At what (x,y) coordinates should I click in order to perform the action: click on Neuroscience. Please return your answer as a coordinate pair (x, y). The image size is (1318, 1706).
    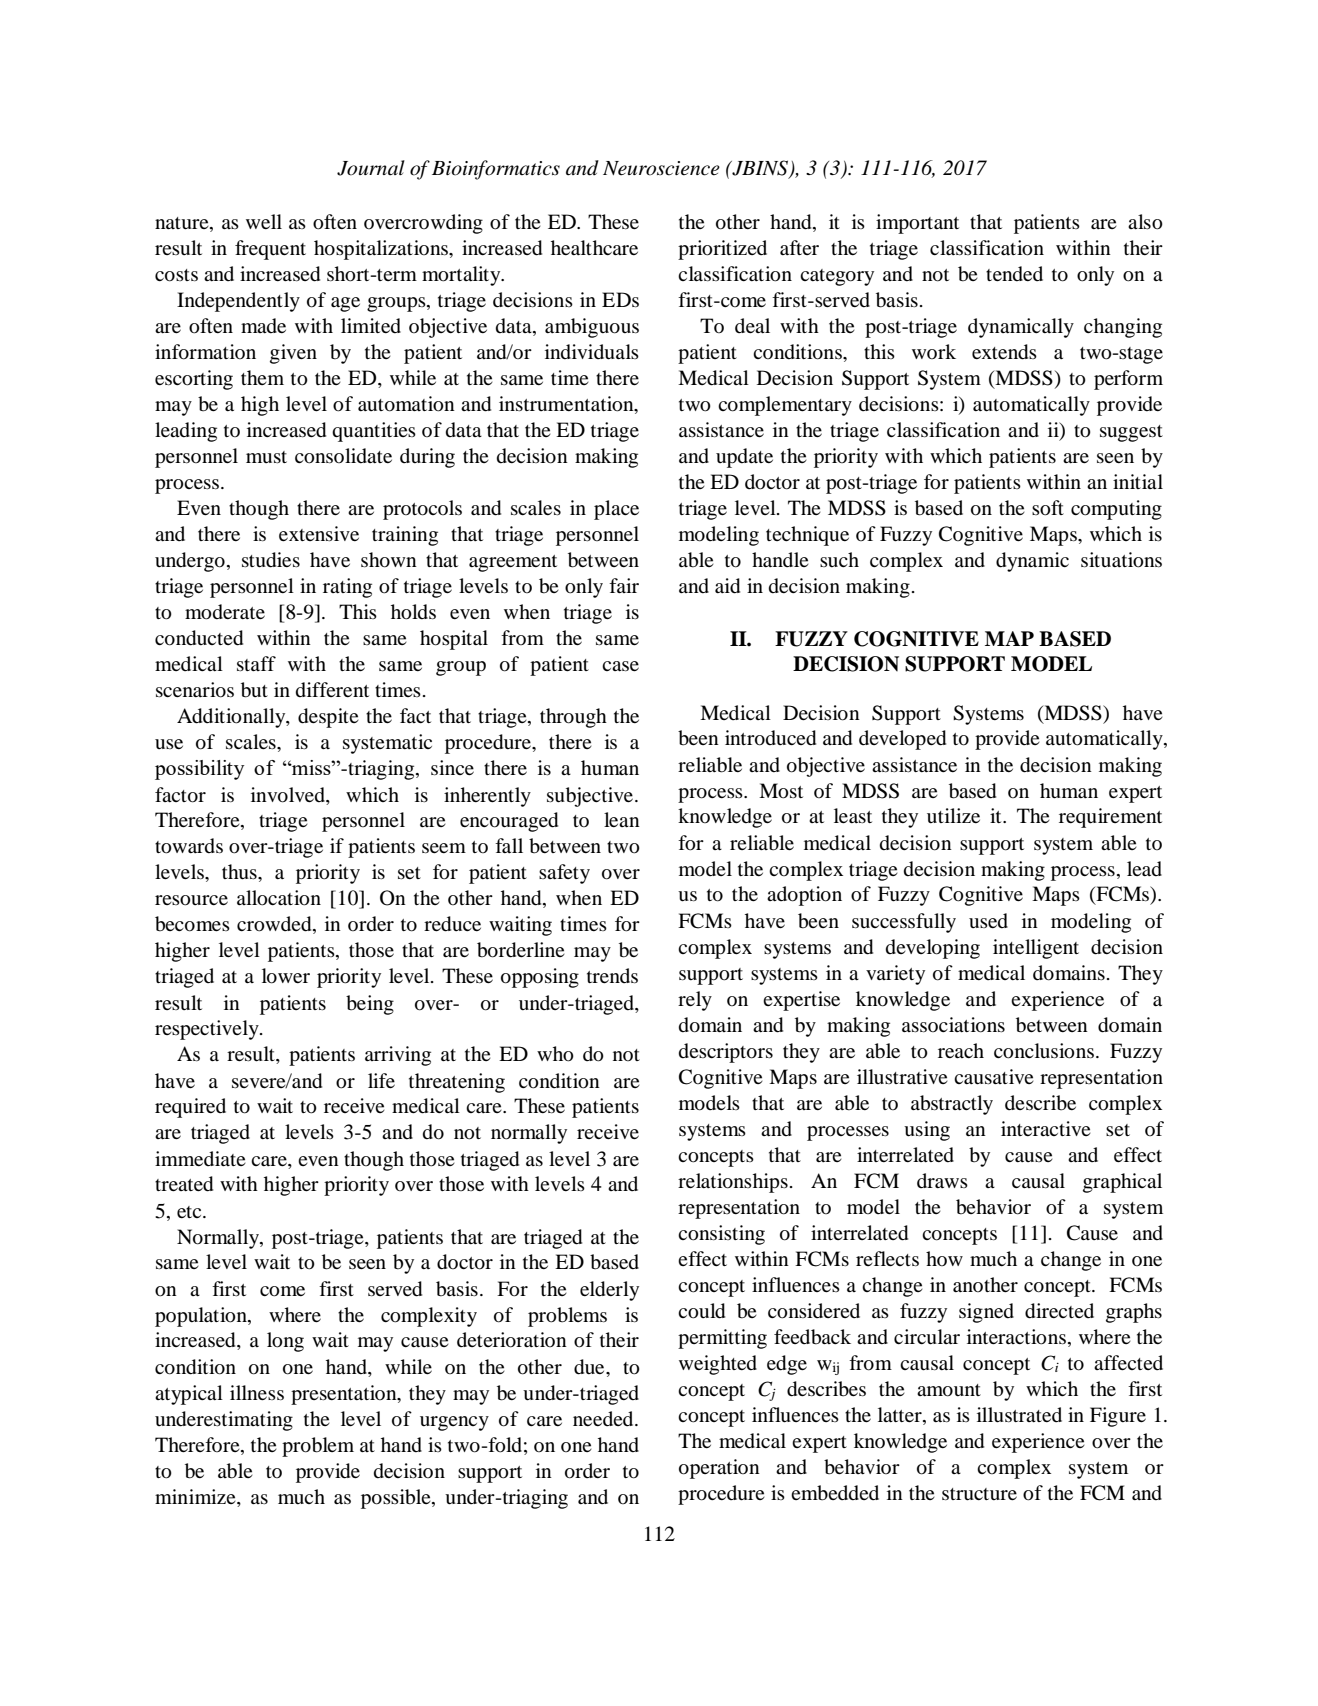
    Looking at the image, I should click on (661, 168).
